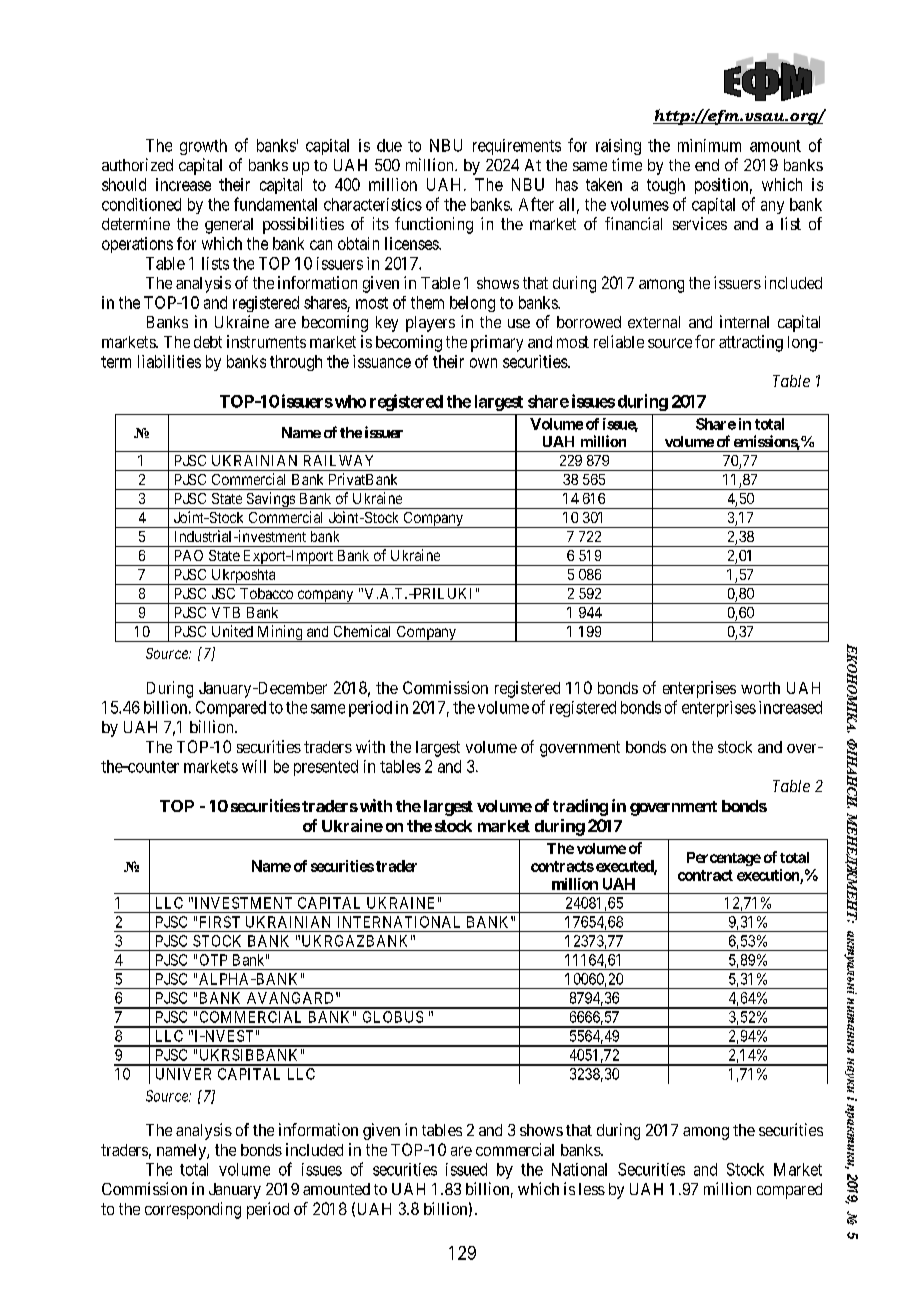  Describe the element at coordinates (751, 343) in the image. I see `attracting` at that location.
